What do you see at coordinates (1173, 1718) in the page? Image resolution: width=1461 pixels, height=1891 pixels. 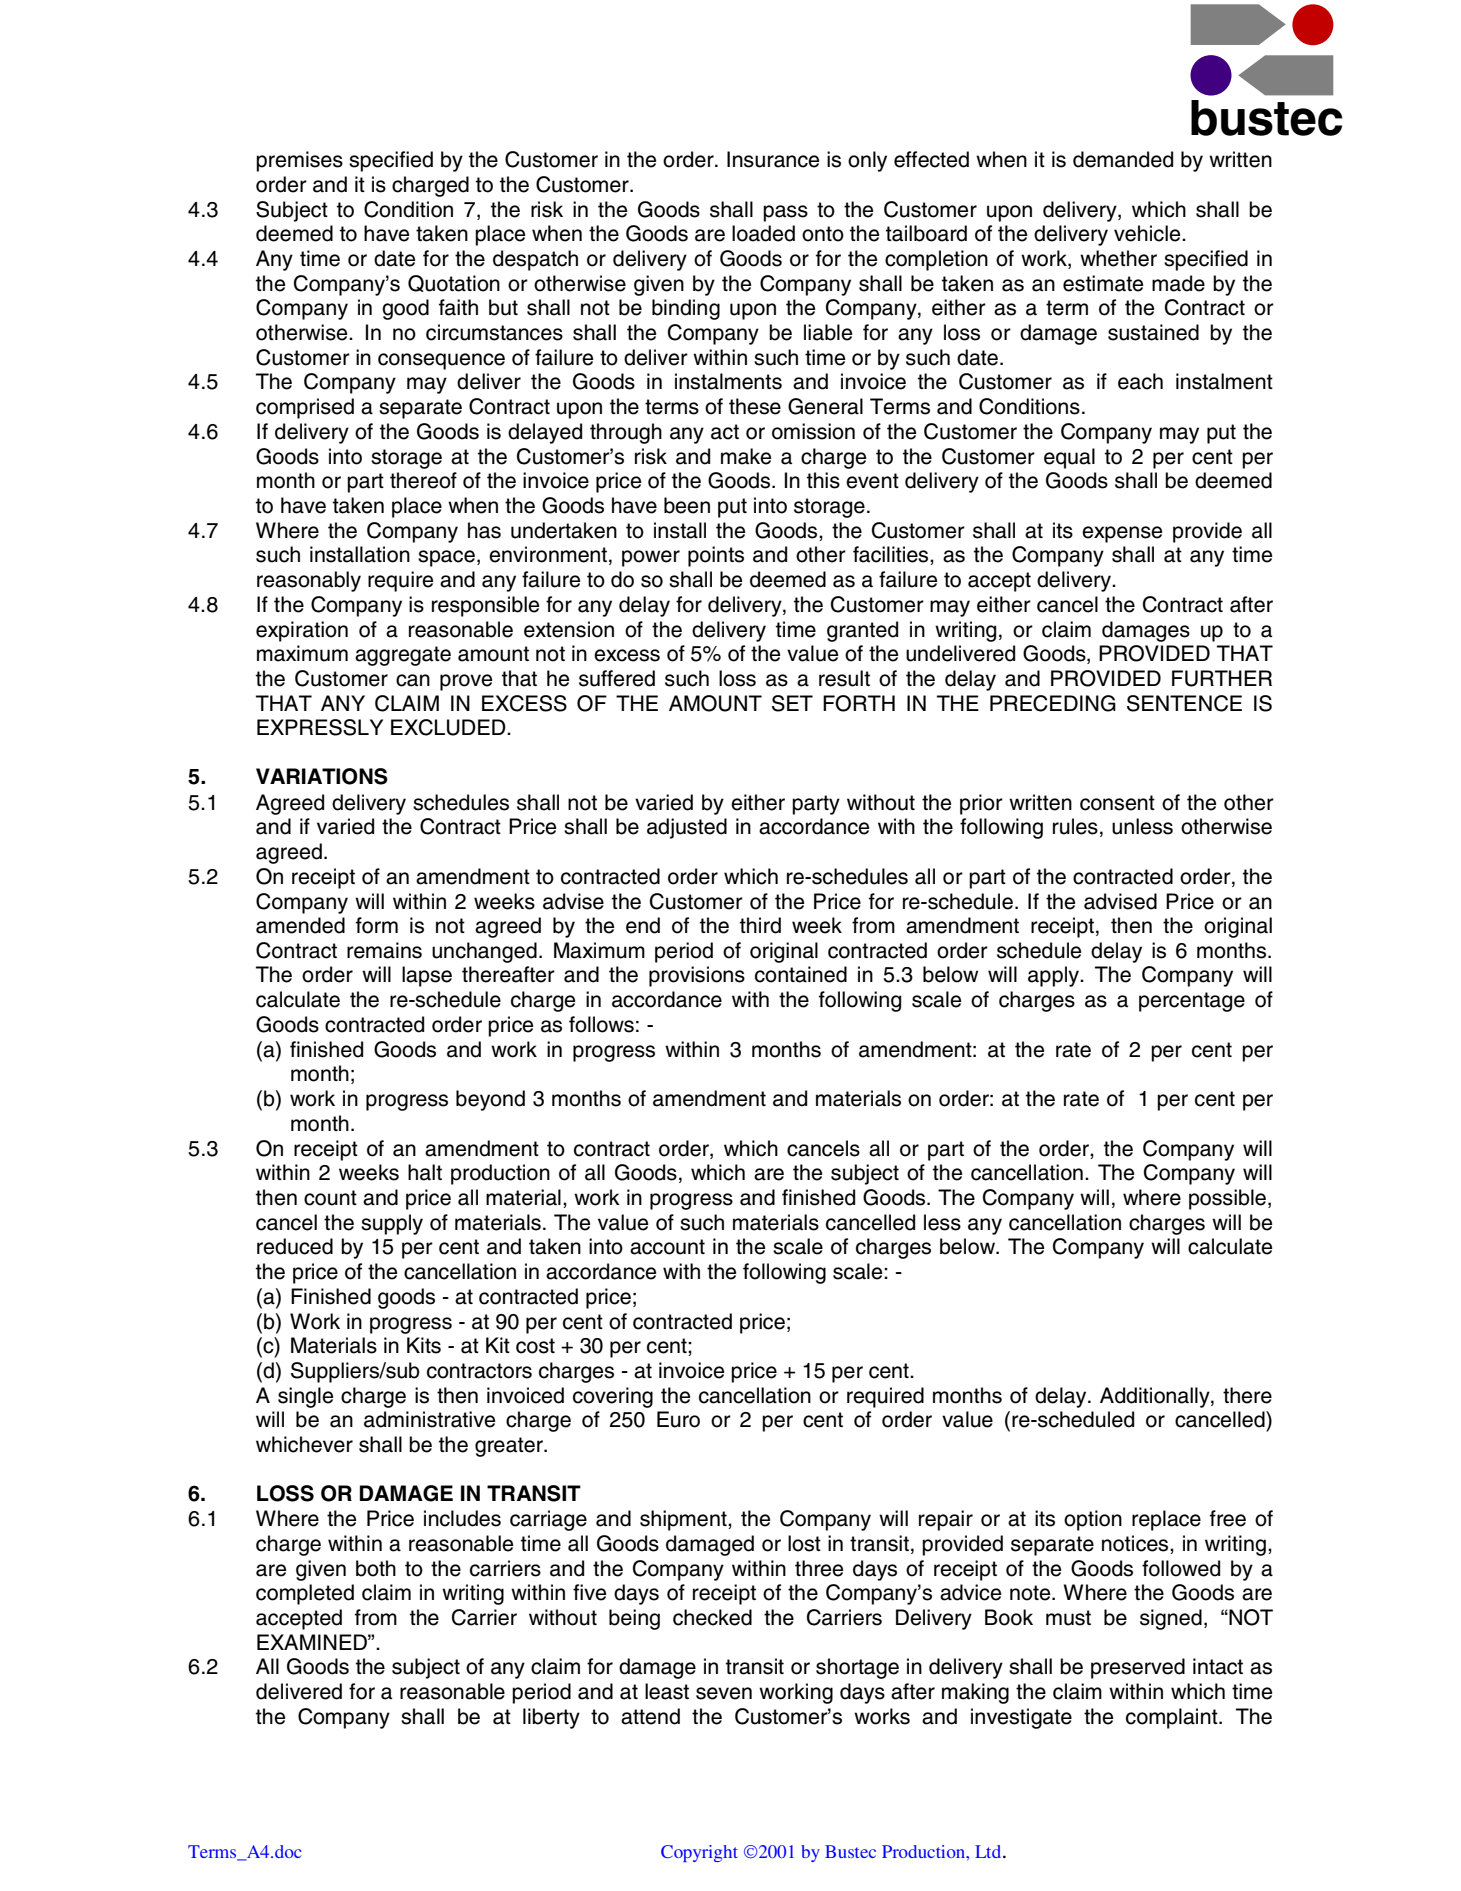 I see `complaint` at bounding box center [1173, 1718].
